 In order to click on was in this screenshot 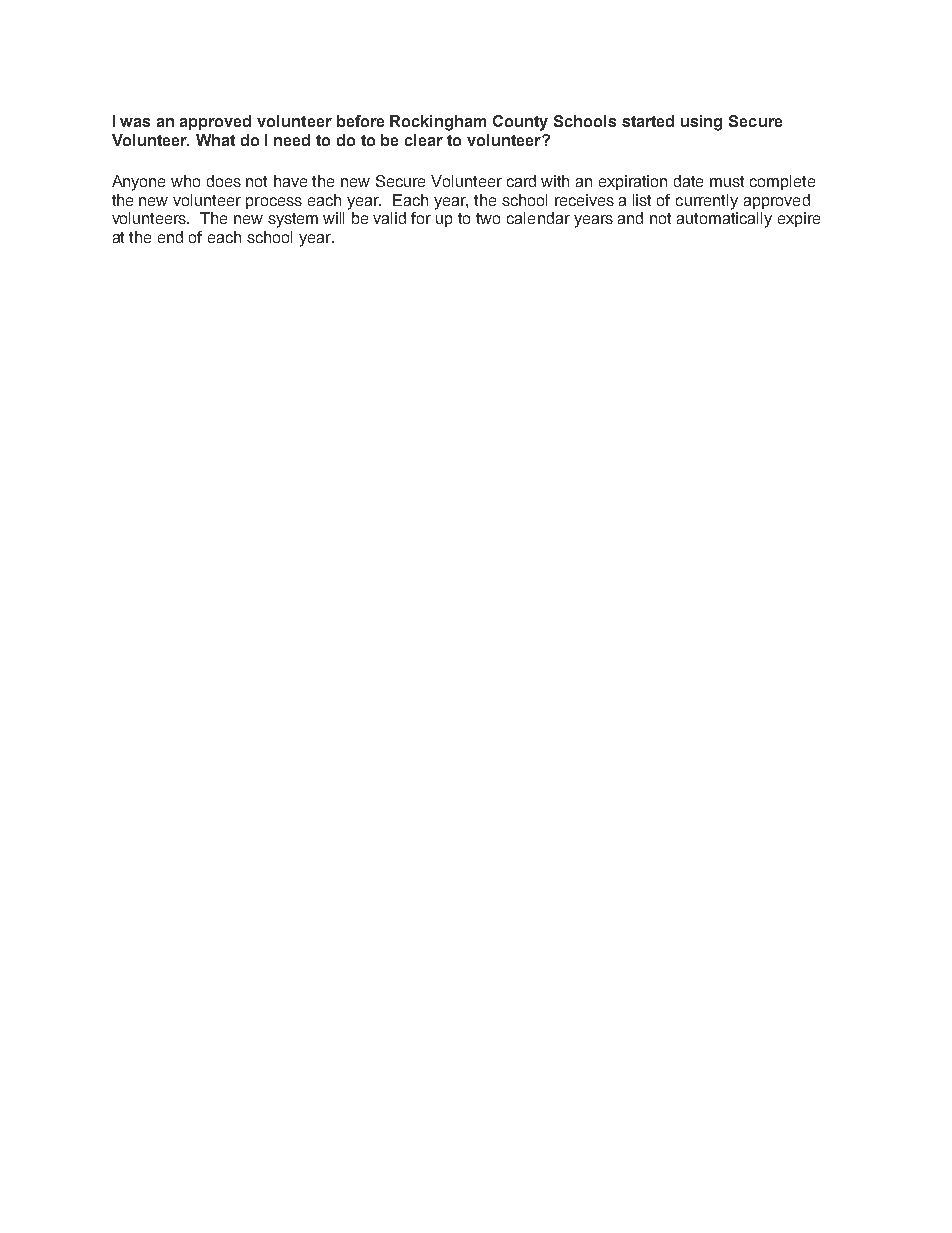, I will do `click(135, 122)`.
